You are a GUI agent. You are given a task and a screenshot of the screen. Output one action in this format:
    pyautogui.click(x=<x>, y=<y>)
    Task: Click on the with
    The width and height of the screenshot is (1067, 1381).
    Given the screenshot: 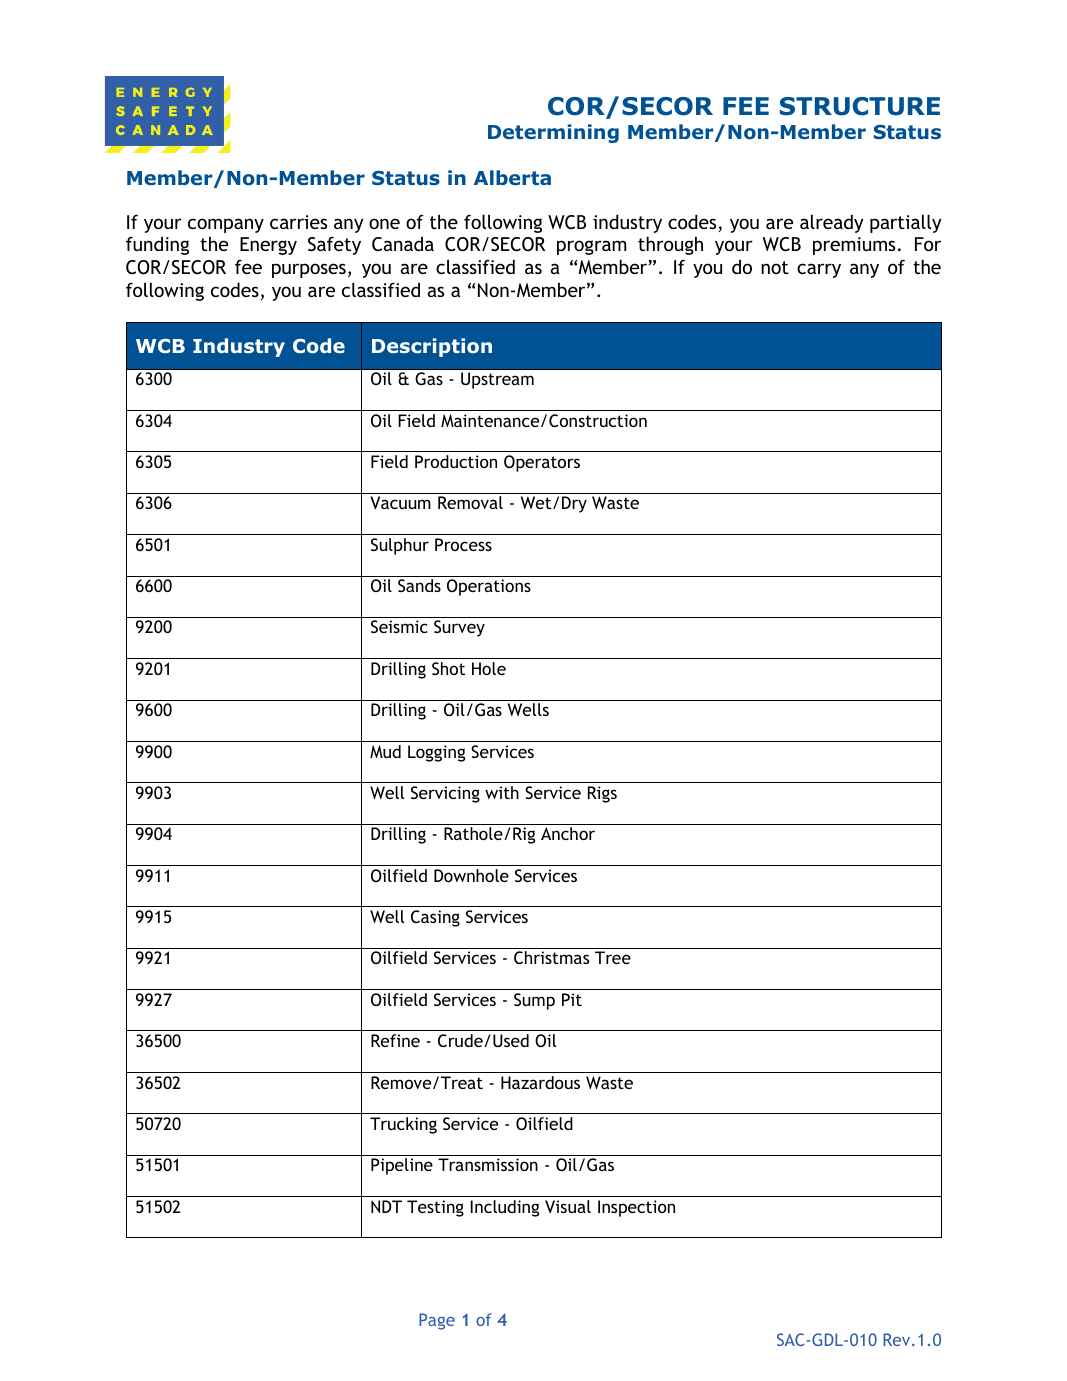 What is the action you would take?
    pyautogui.click(x=502, y=792)
